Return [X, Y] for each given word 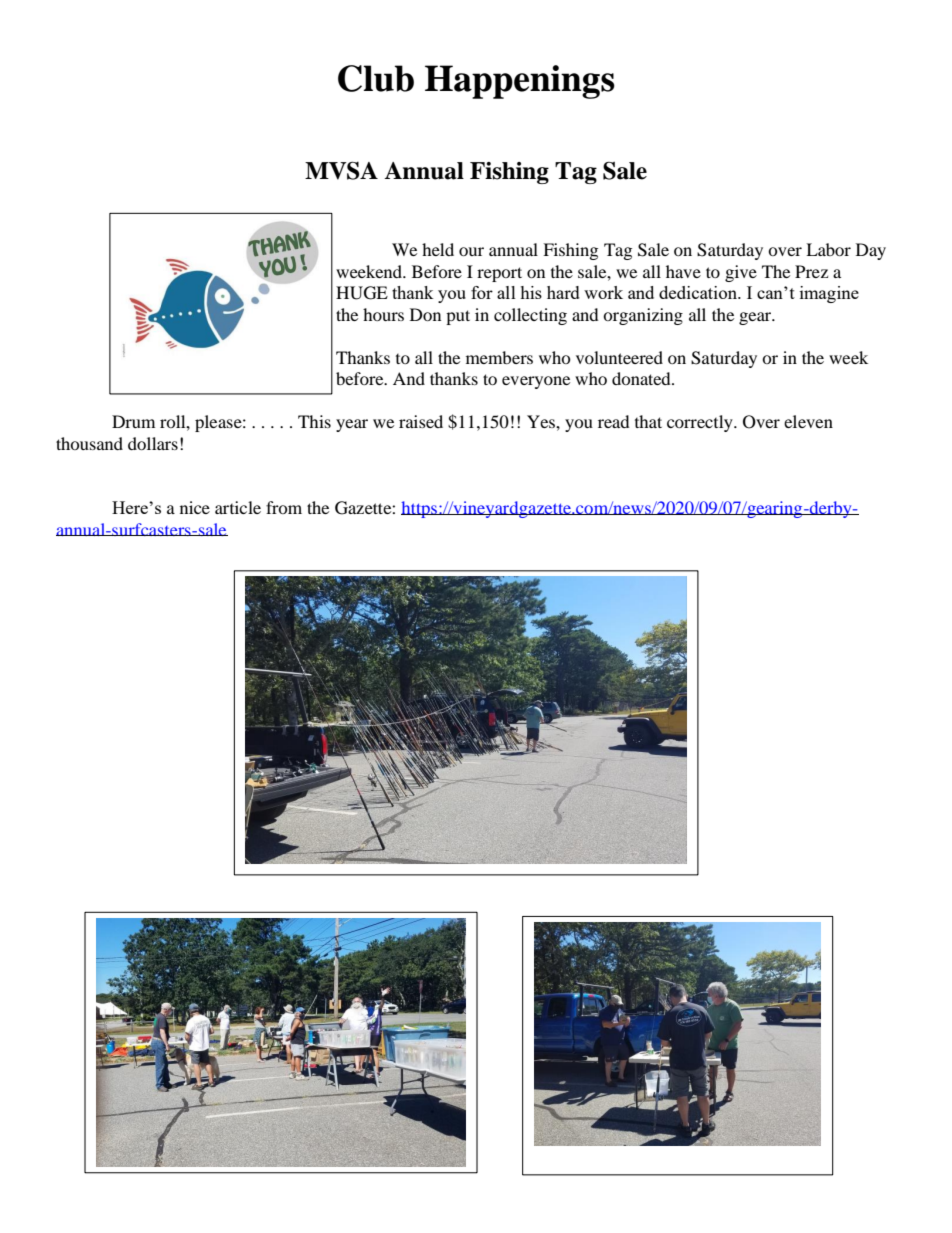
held [438, 249]
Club [376, 78]
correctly [701, 423]
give [741, 273]
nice [195, 507]
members [499, 357]
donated [642, 378]
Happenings [520, 82]
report [499, 274]
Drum [133, 421]
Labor [828, 249]
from [284, 507]
